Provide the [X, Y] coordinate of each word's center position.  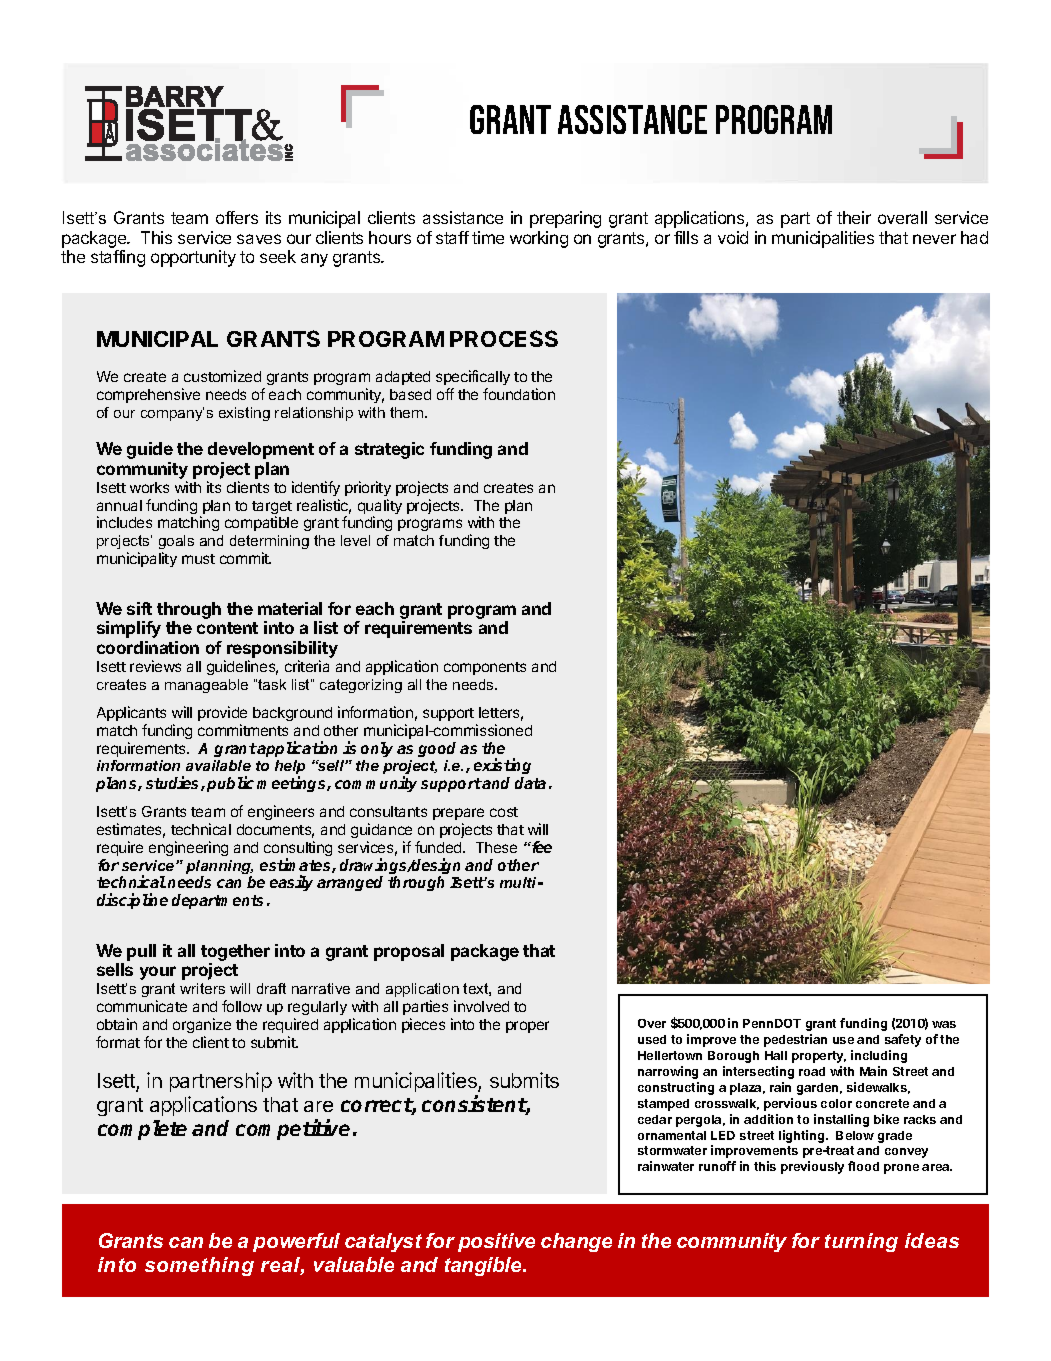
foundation [519, 394]
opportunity [193, 258]
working [539, 239]
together [235, 952]
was [944, 1024]
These [496, 847]
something [199, 1266]
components [485, 668]
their [854, 217]
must [198, 559]
